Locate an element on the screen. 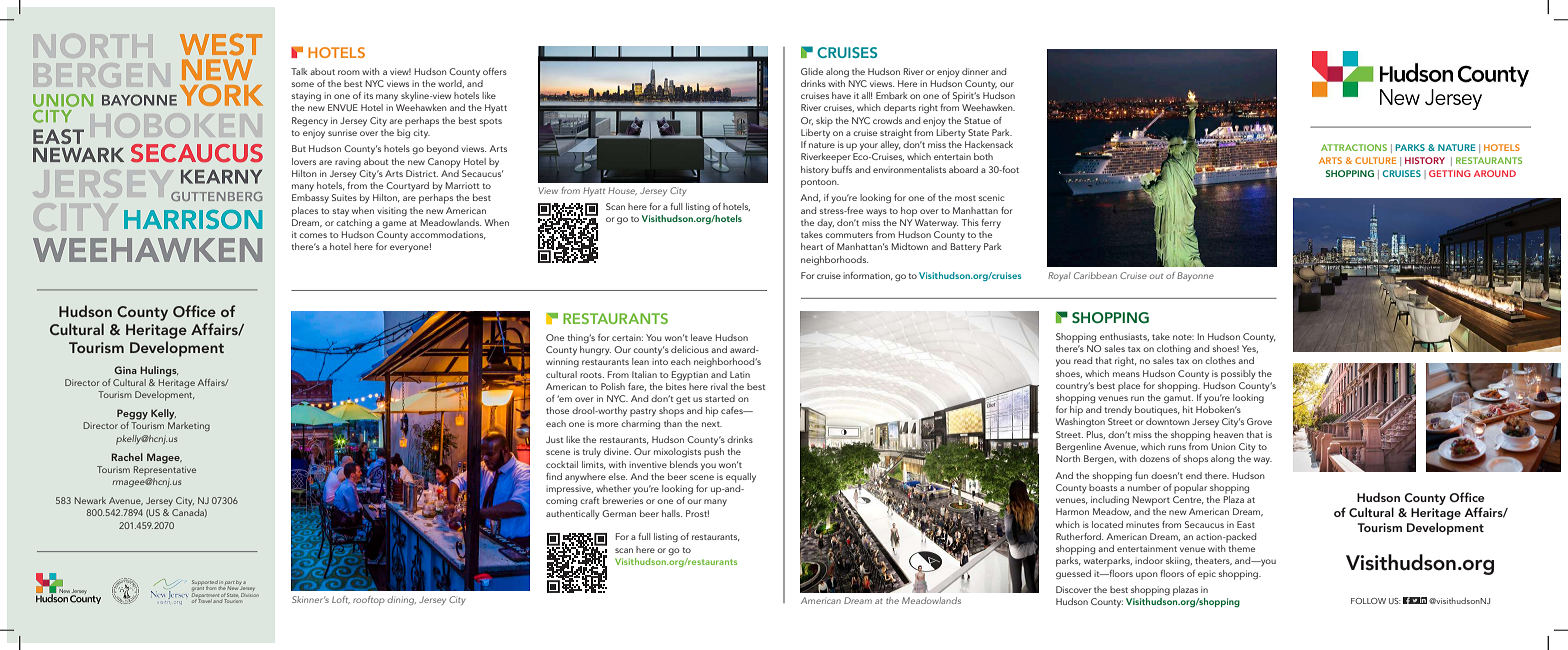  Caribbean is located at coordinates (1095, 275).
